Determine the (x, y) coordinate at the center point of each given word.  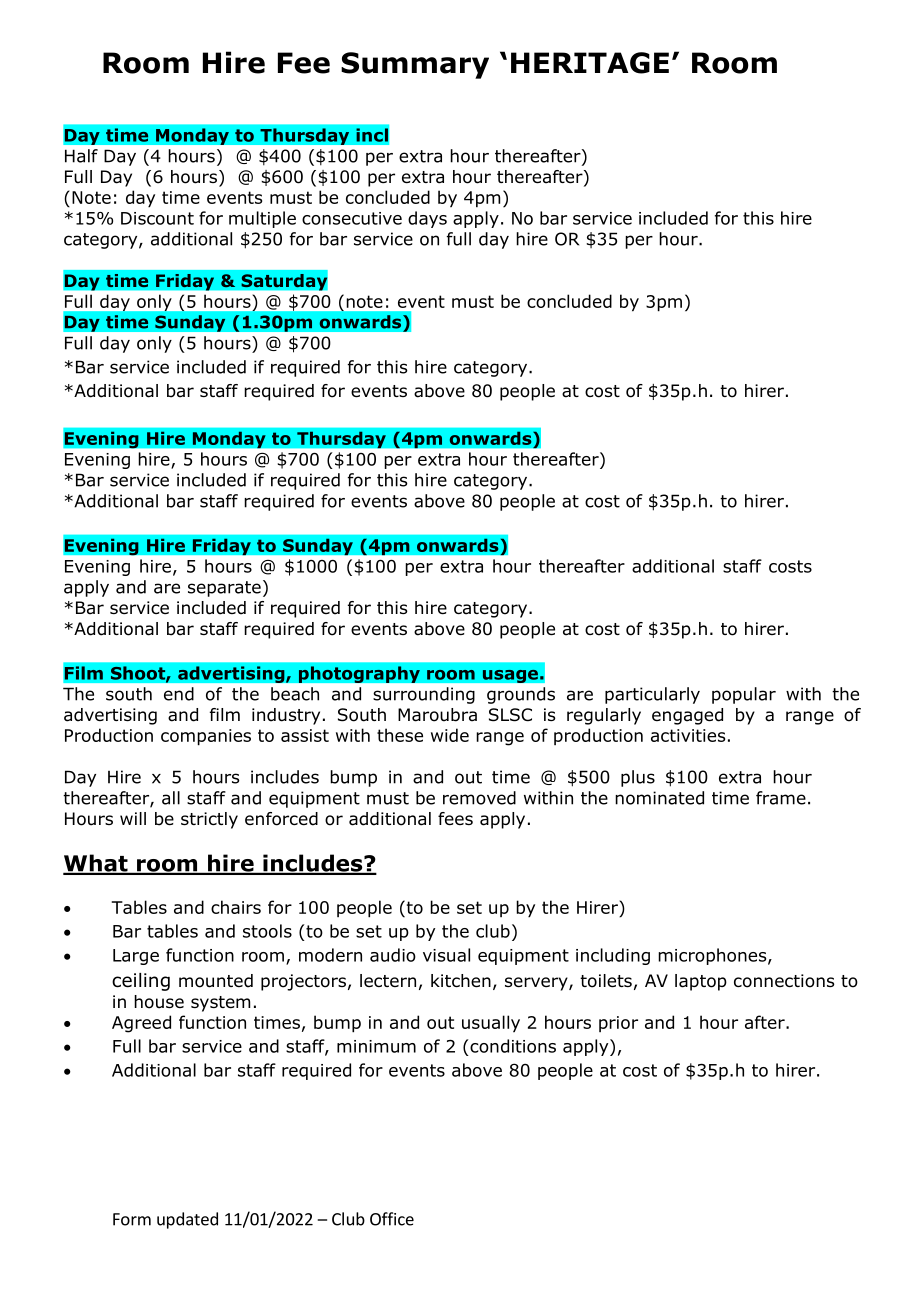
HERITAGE (590, 63)
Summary (415, 65)
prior (618, 1024)
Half (81, 156)
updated (187, 1220)
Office (392, 1219)
